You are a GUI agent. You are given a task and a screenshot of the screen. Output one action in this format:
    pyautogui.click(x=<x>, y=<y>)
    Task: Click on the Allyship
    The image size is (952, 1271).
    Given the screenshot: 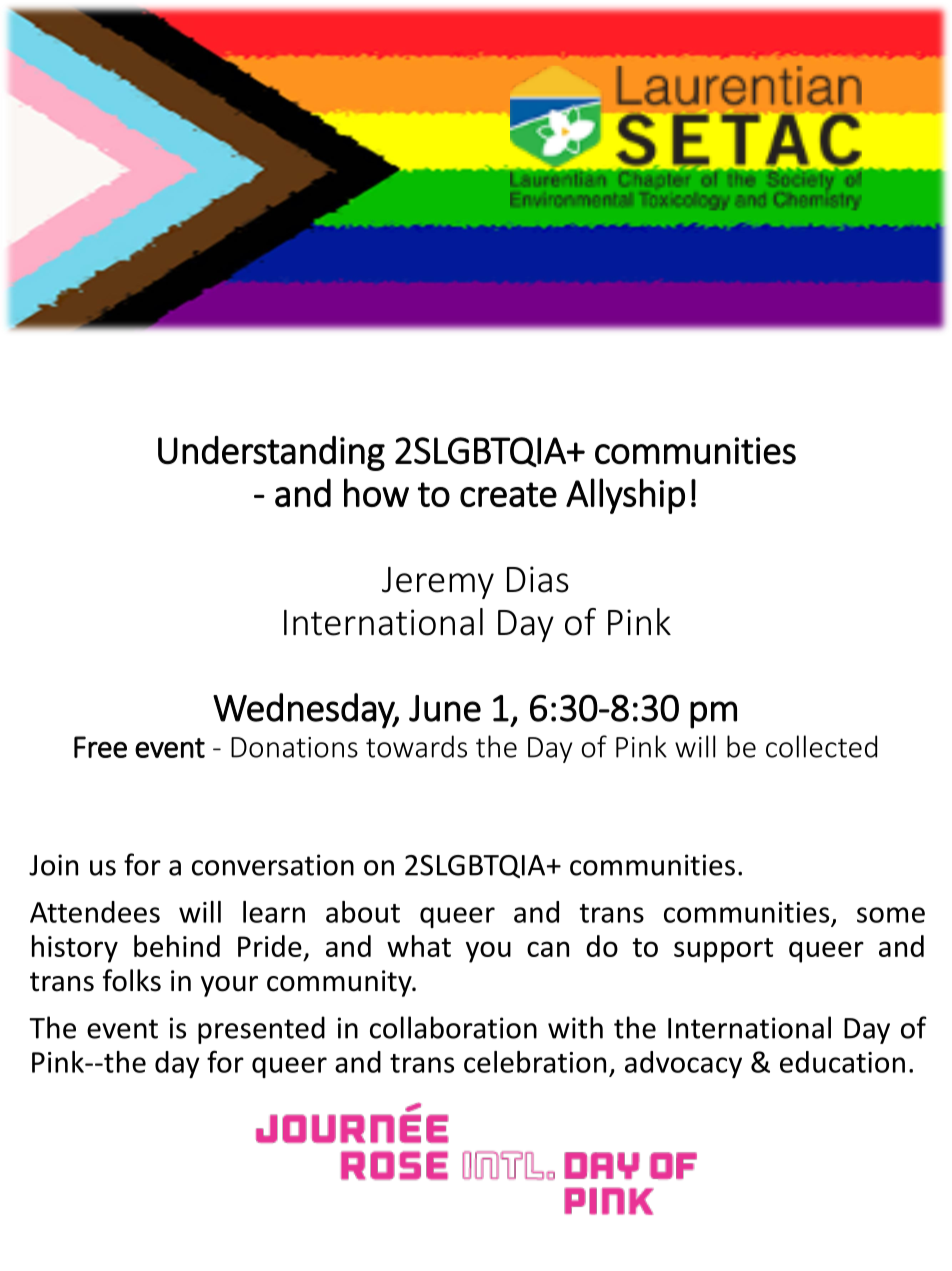 What is the action you would take?
    pyautogui.click(x=625, y=496)
